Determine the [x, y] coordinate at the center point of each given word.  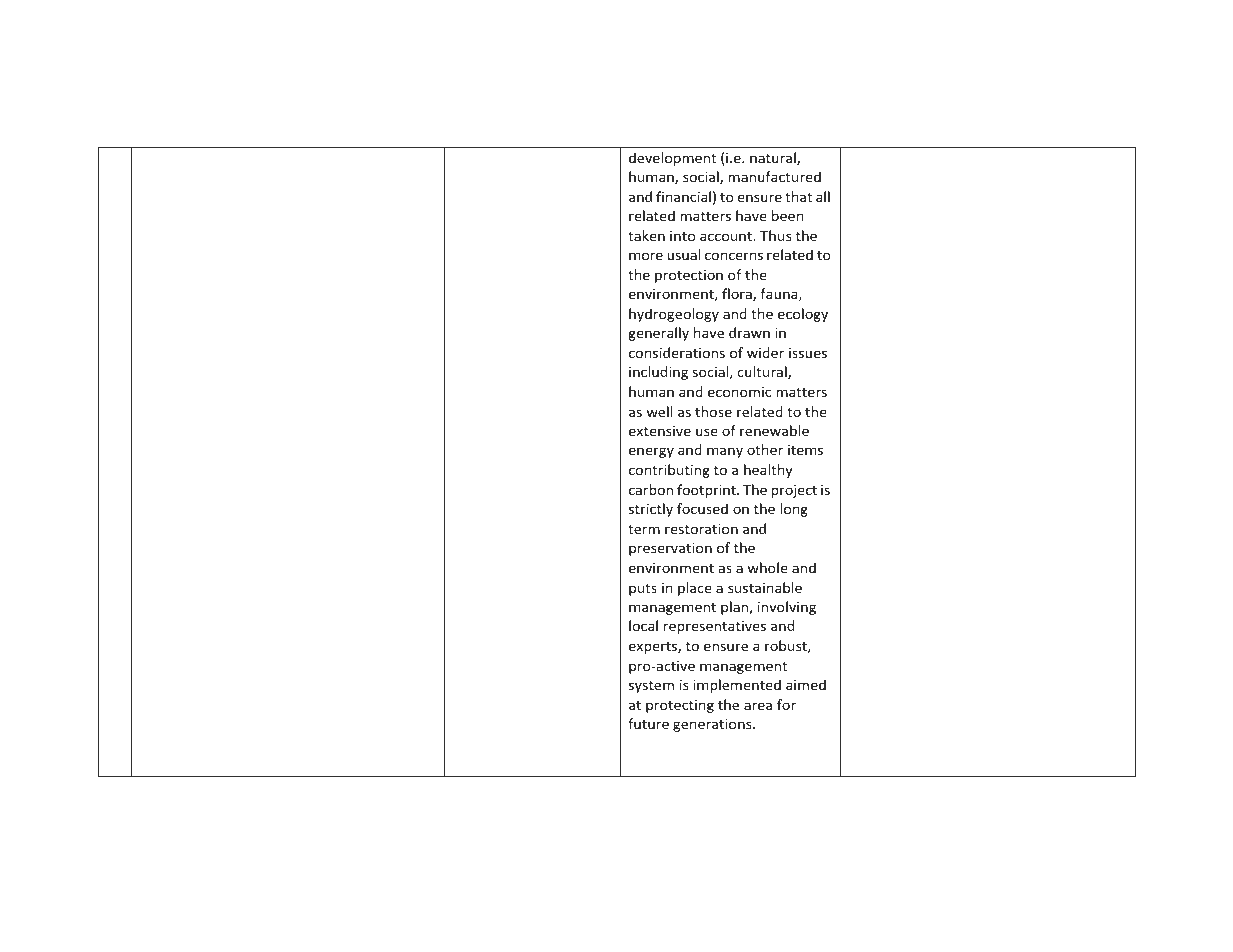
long [794, 510]
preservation [670, 549]
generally [658, 334]
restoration [701, 529]
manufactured [774, 176]
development [672, 159]
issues [808, 353]
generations [713, 725]
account [727, 236]
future [648, 723]
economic [739, 392]
